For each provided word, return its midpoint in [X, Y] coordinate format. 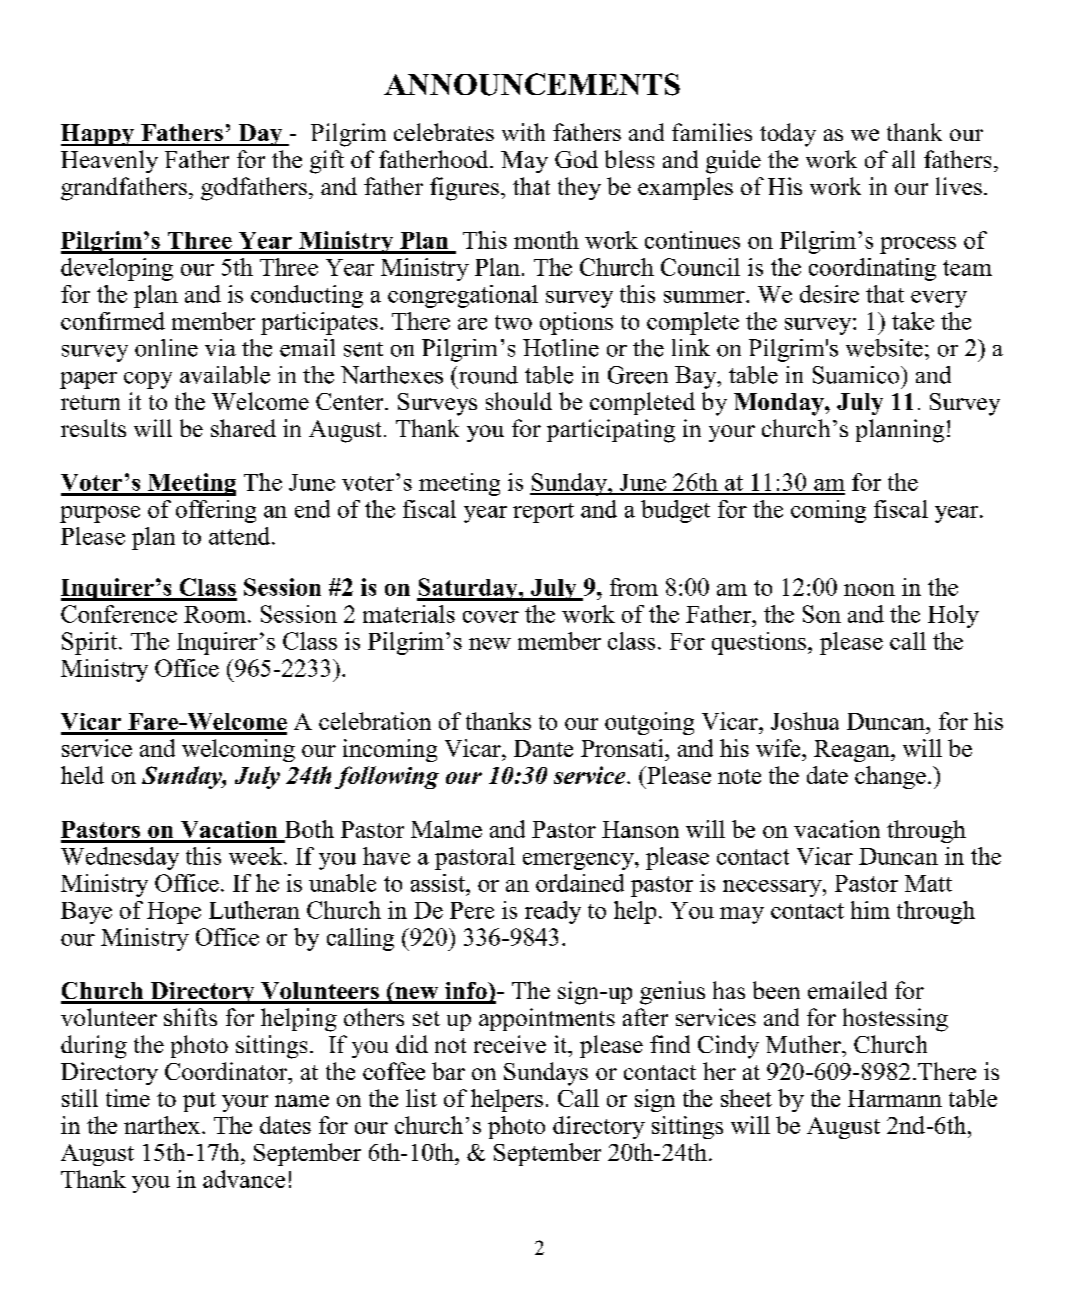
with [523, 132]
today [788, 135]
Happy [99, 135]
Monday [780, 404]
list [421, 1098]
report [543, 513]
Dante [543, 748]
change [890, 777]
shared [243, 428]
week [257, 856]
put [199, 1102]
